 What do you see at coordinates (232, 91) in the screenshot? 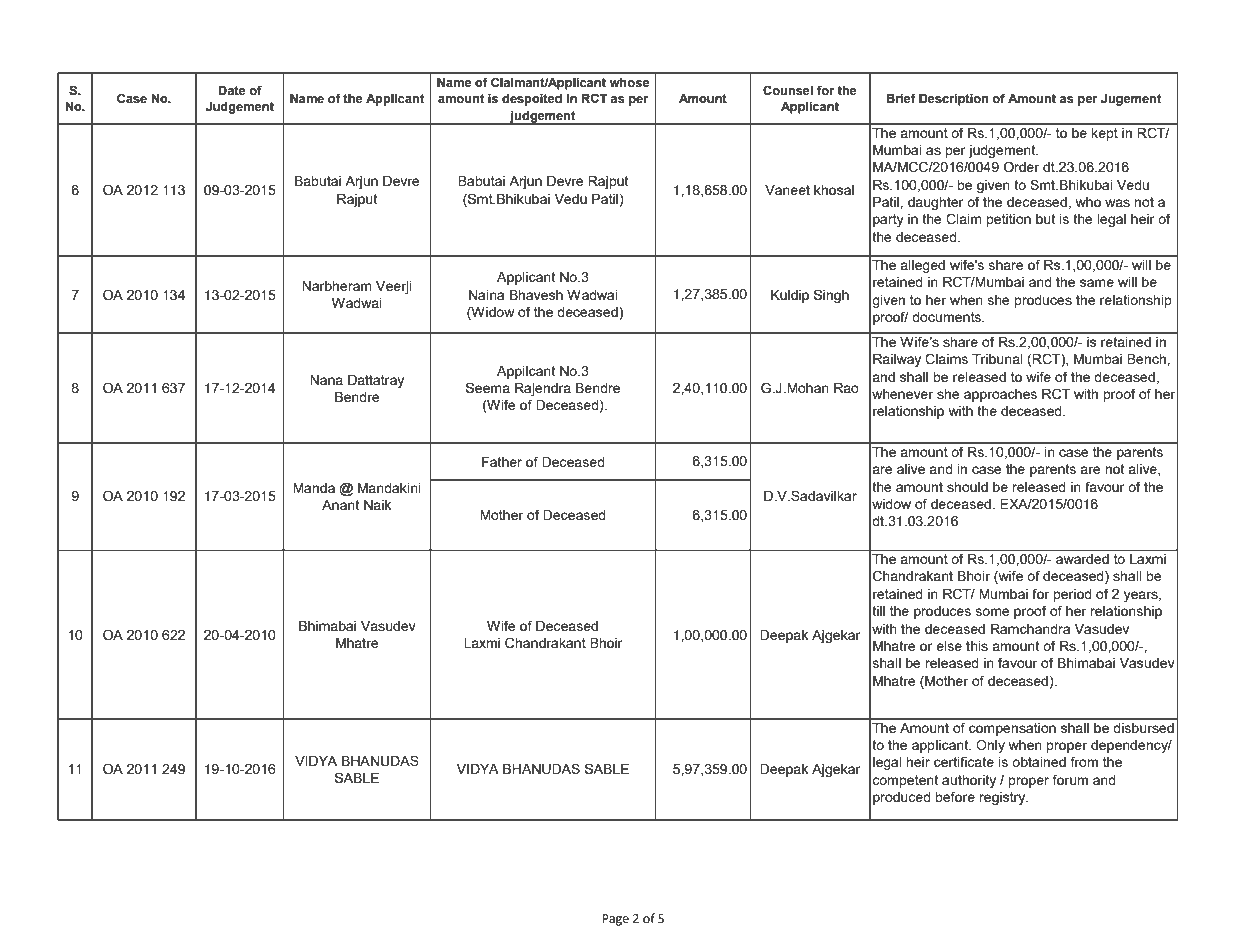
I see `Date` at bounding box center [232, 91].
